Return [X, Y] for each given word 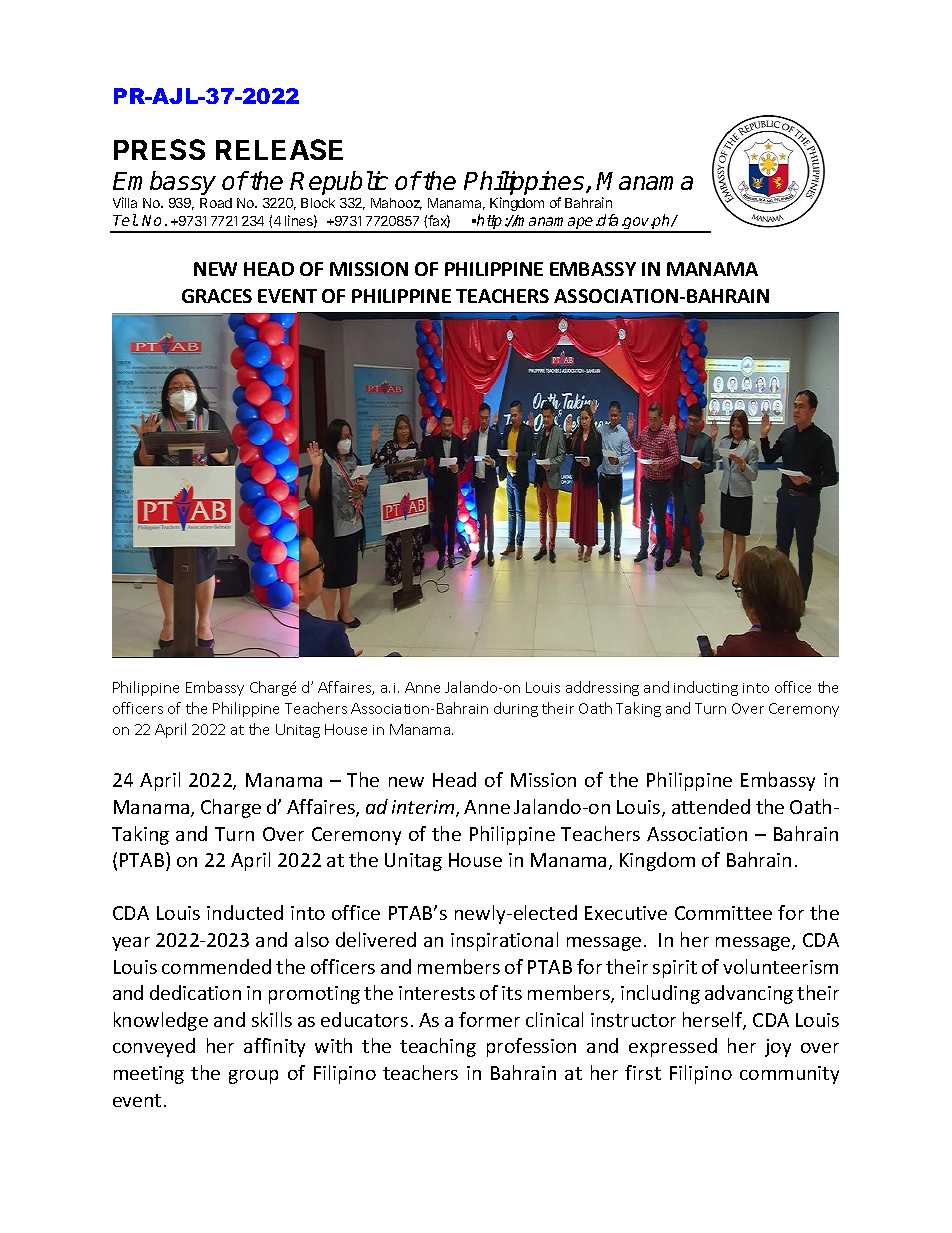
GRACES [217, 296]
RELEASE [279, 149]
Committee [723, 913]
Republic [339, 183]
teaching [438, 1047]
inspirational [504, 941]
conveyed [154, 1047]
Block [318, 203]
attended [711, 806]
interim [424, 808]
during [516, 709]
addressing [602, 688]
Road [216, 203]
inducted [245, 912]
